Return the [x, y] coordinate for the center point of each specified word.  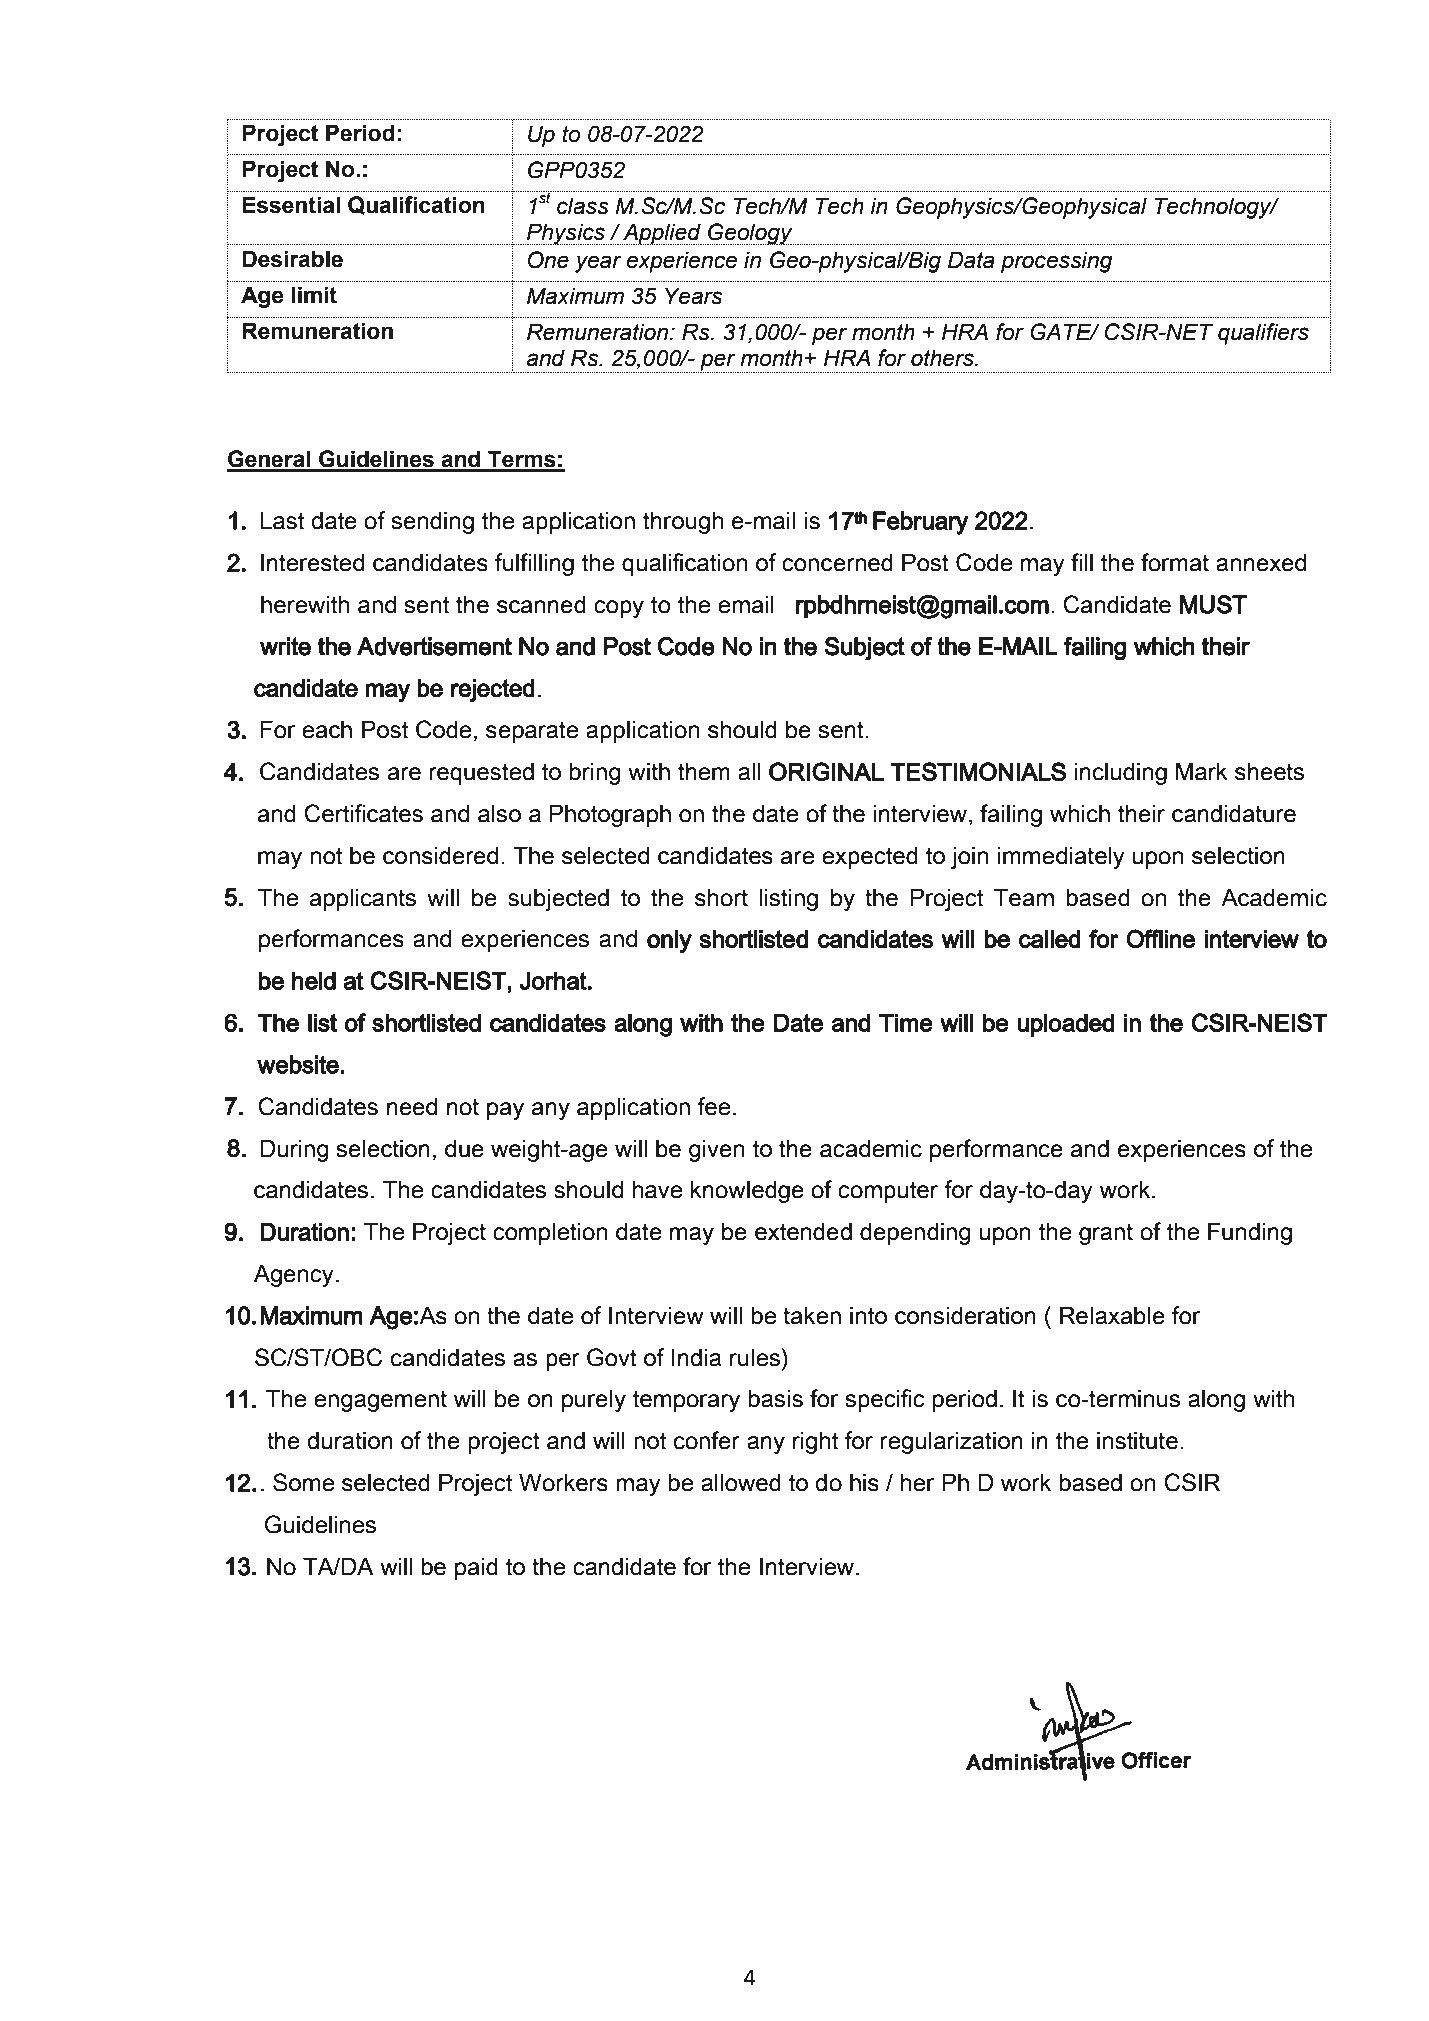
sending [433, 522]
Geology [750, 234]
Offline [1160, 939]
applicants [363, 899]
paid [476, 1568]
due [464, 1148]
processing [1056, 262]
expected [870, 857]
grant [1106, 1234]
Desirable [293, 259]
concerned [837, 562]
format [1175, 562]
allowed [741, 1482]
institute [1137, 1440]
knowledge [747, 1191]
